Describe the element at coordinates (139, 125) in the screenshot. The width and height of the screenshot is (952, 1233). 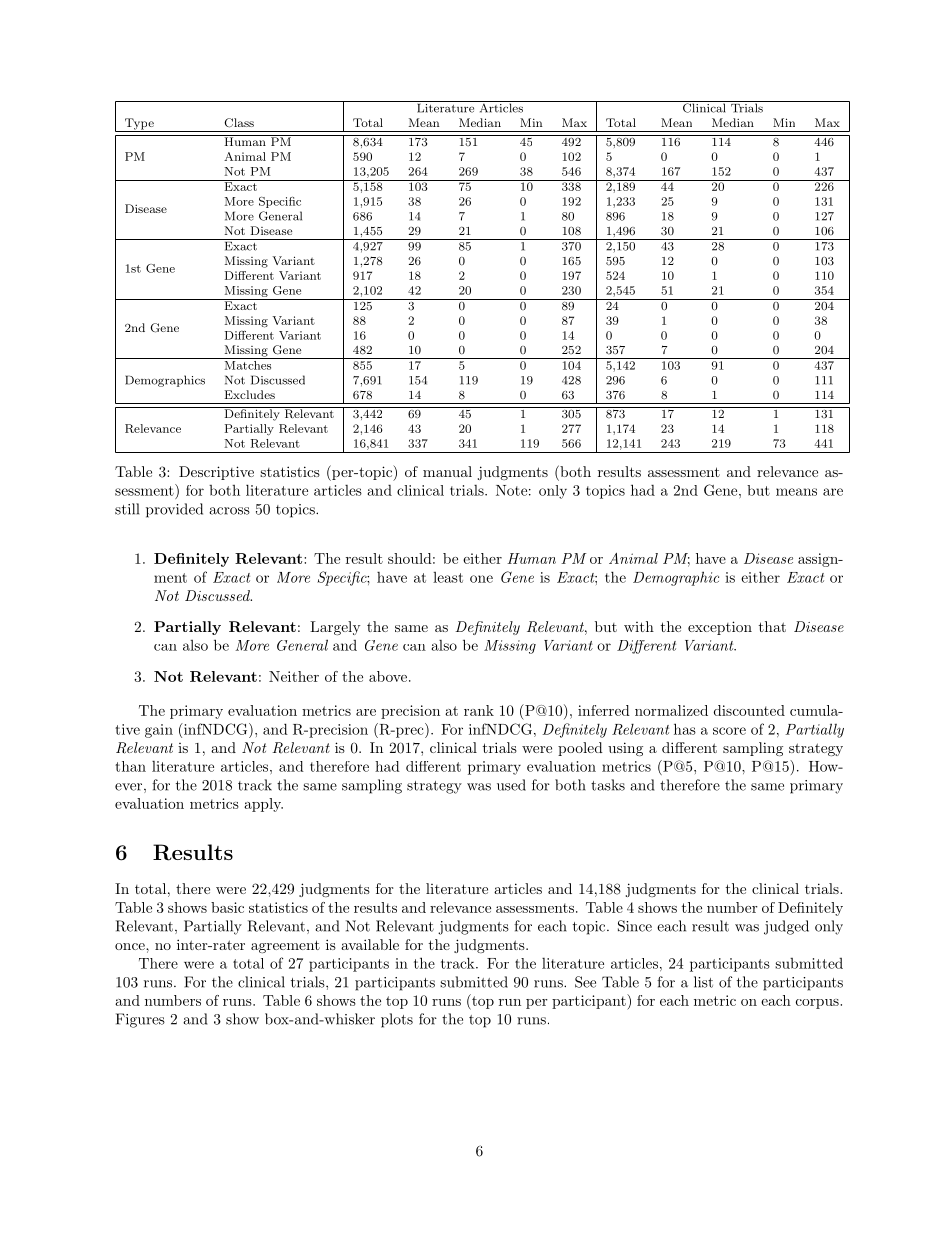
I see `Type` at that location.
